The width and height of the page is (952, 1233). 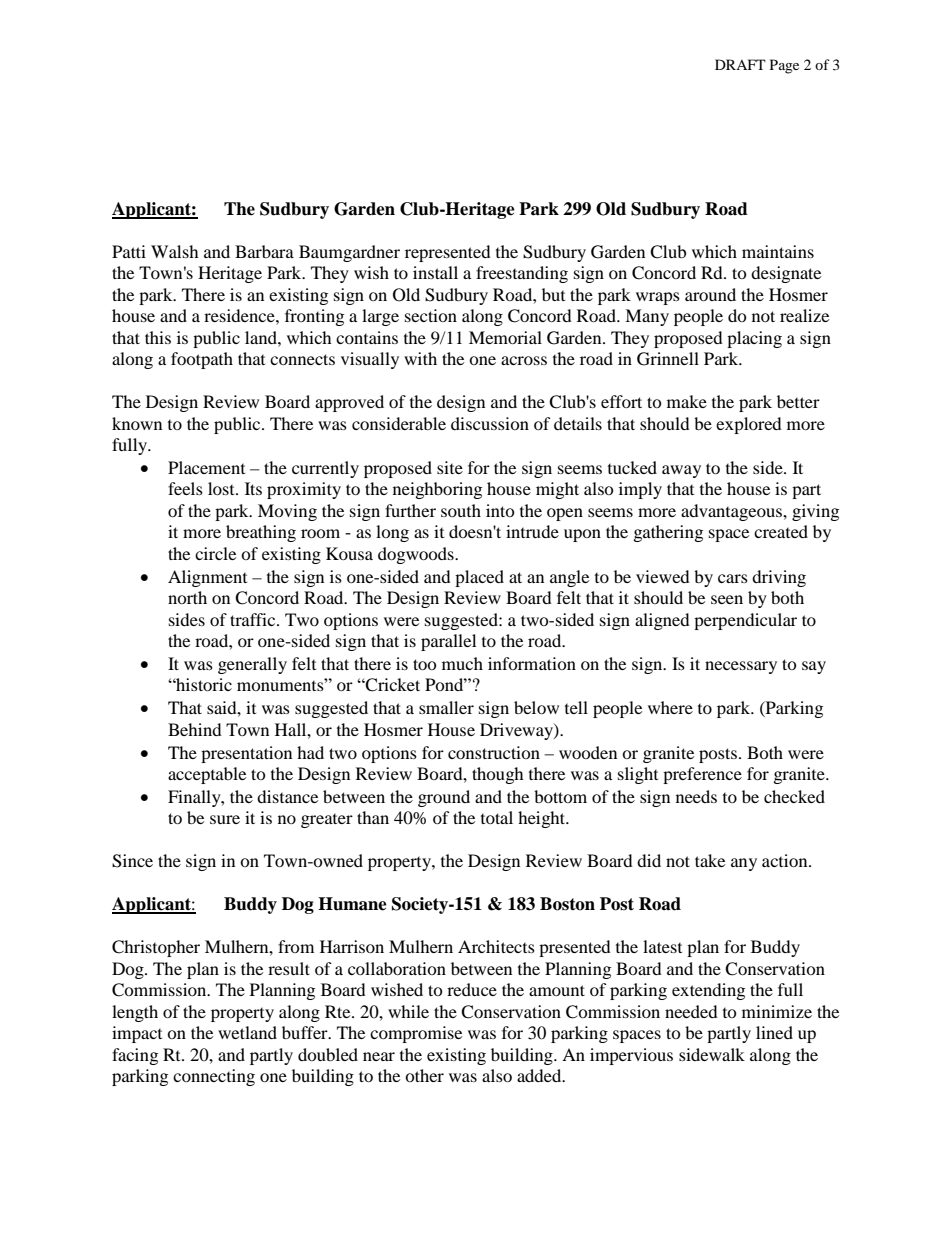 I want to click on total, so click(x=497, y=817).
